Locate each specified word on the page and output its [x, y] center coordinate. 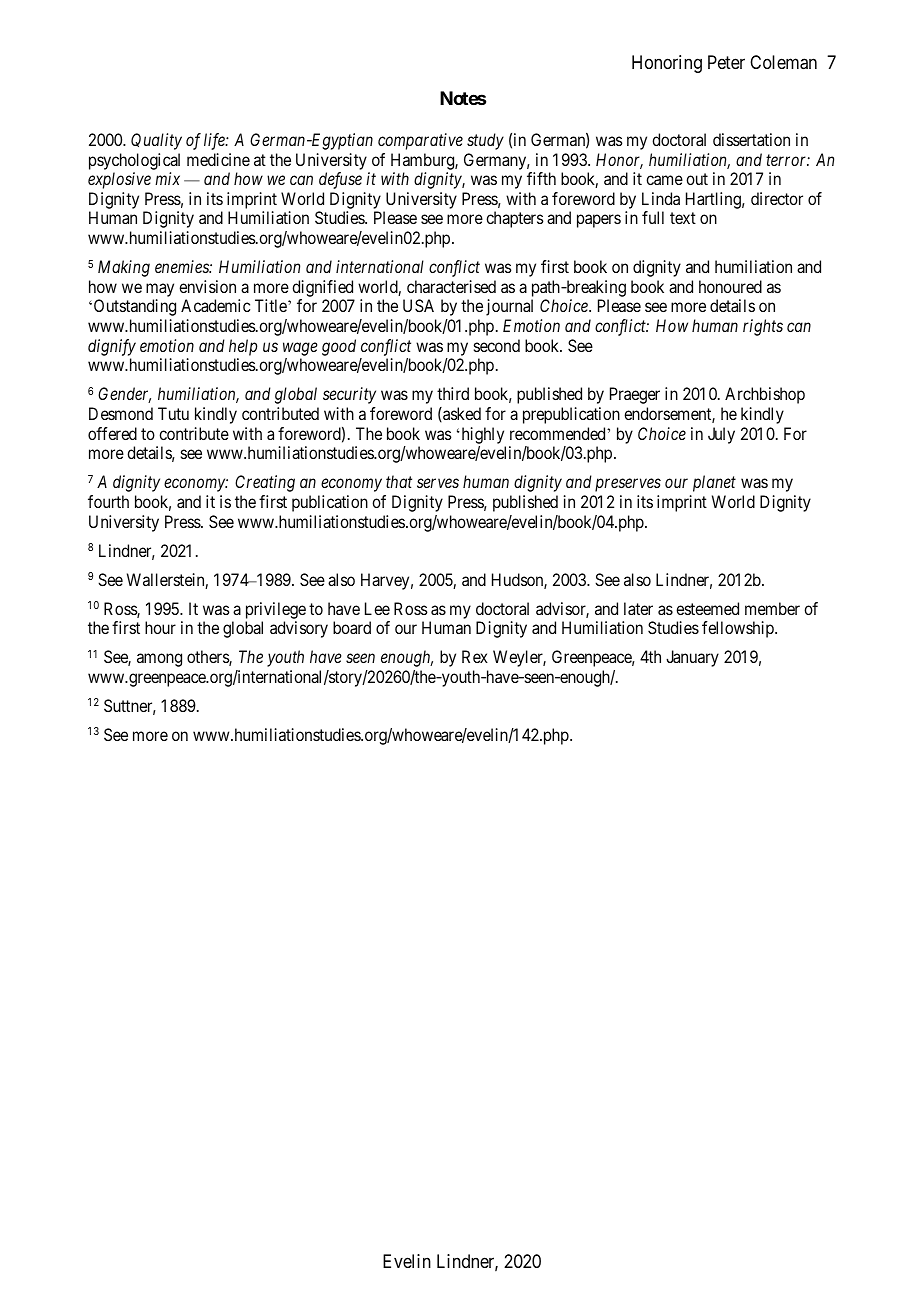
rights [763, 327]
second [497, 345]
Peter [726, 62]
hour [160, 627]
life [215, 141]
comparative [420, 141]
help [243, 347]
